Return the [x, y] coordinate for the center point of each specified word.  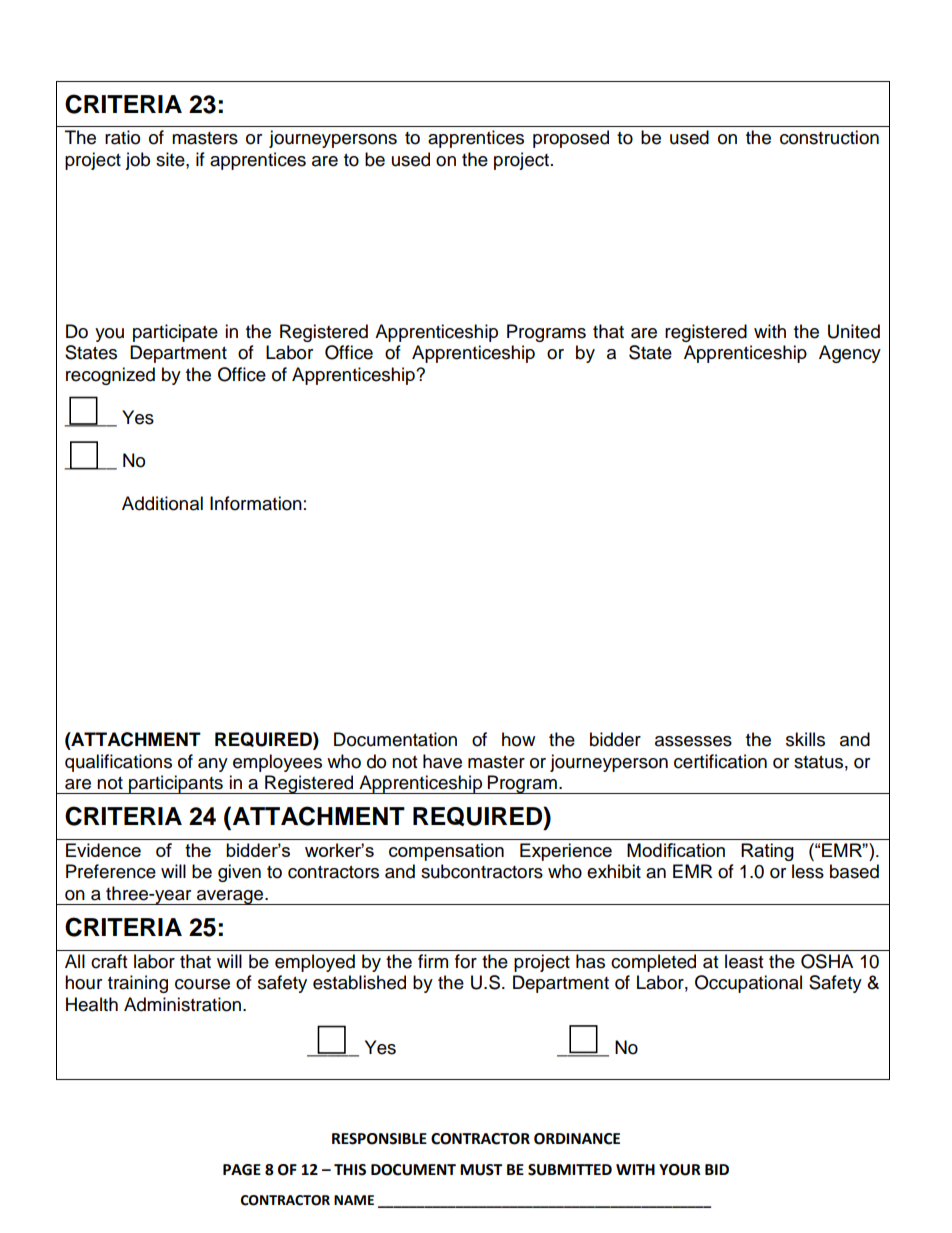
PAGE [242, 1170]
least [744, 961]
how [518, 739]
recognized [110, 376]
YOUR [680, 1170]
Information [256, 503]
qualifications [118, 763]
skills [805, 739]
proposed [571, 139]
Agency [850, 354]
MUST [481, 1170]
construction [829, 137]
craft [109, 961]
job [137, 161]
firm [433, 961]
